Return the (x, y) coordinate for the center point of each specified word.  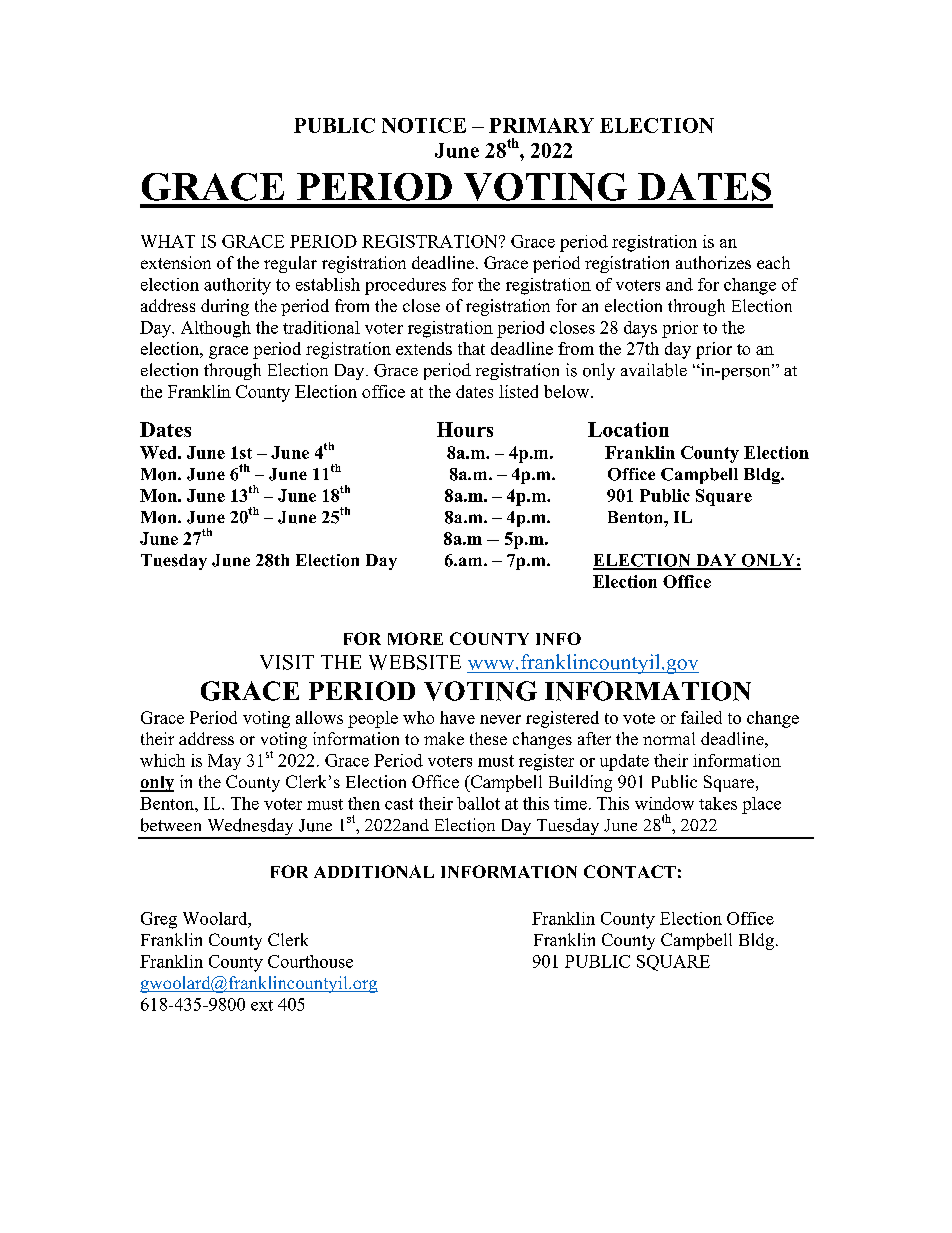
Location (628, 429)
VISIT (287, 662)
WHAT (168, 241)
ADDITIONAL (374, 871)
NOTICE (424, 125)
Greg (159, 920)
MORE (415, 638)
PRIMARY (541, 125)
